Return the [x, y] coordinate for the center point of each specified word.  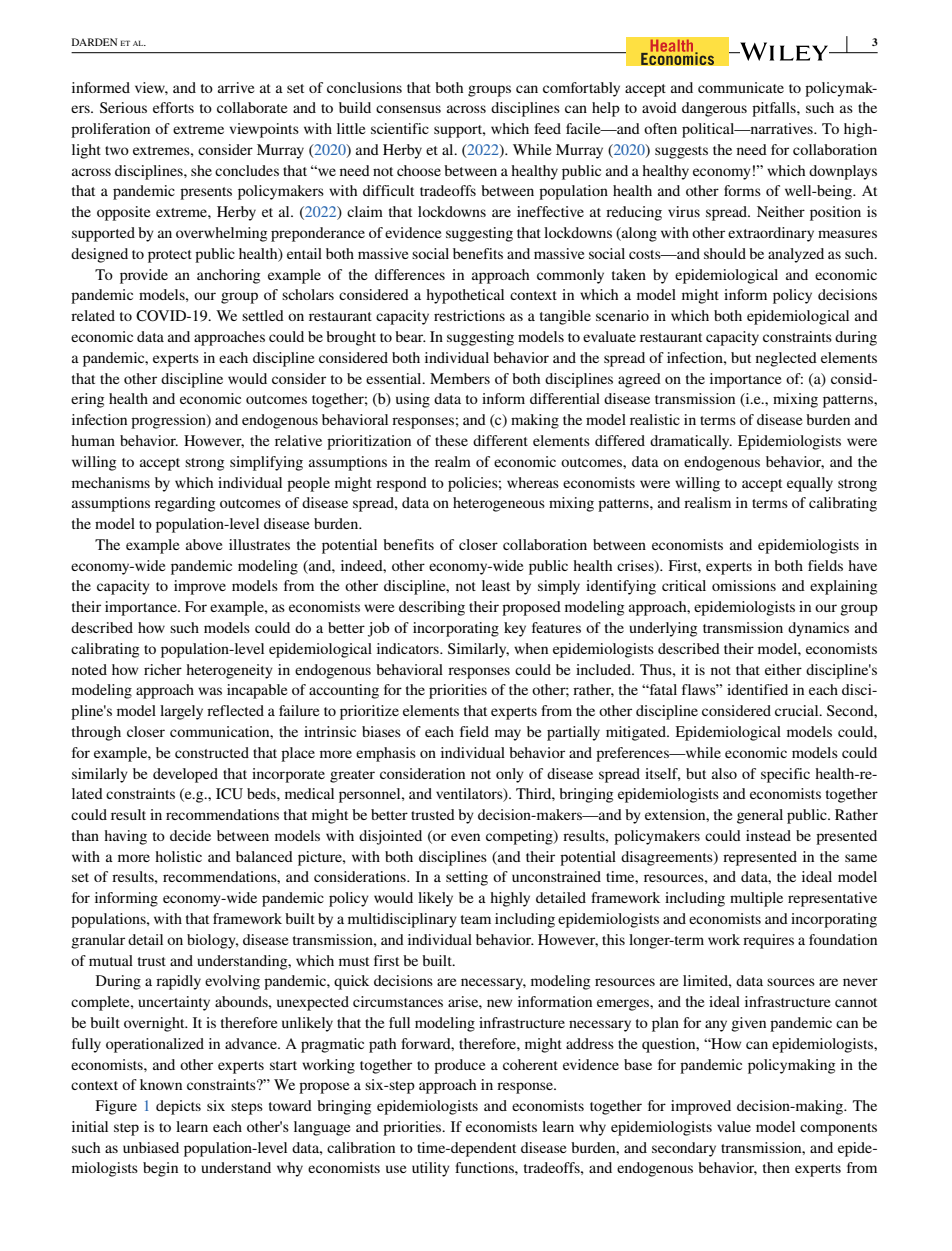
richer [163, 669]
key [515, 629]
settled [263, 315]
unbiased [151, 1147]
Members [460, 378]
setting [467, 878]
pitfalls [775, 109]
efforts [173, 107]
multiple [756, 899]
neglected [786, 359]
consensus [408, 109]
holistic [178, 856]
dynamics [818, 629]
